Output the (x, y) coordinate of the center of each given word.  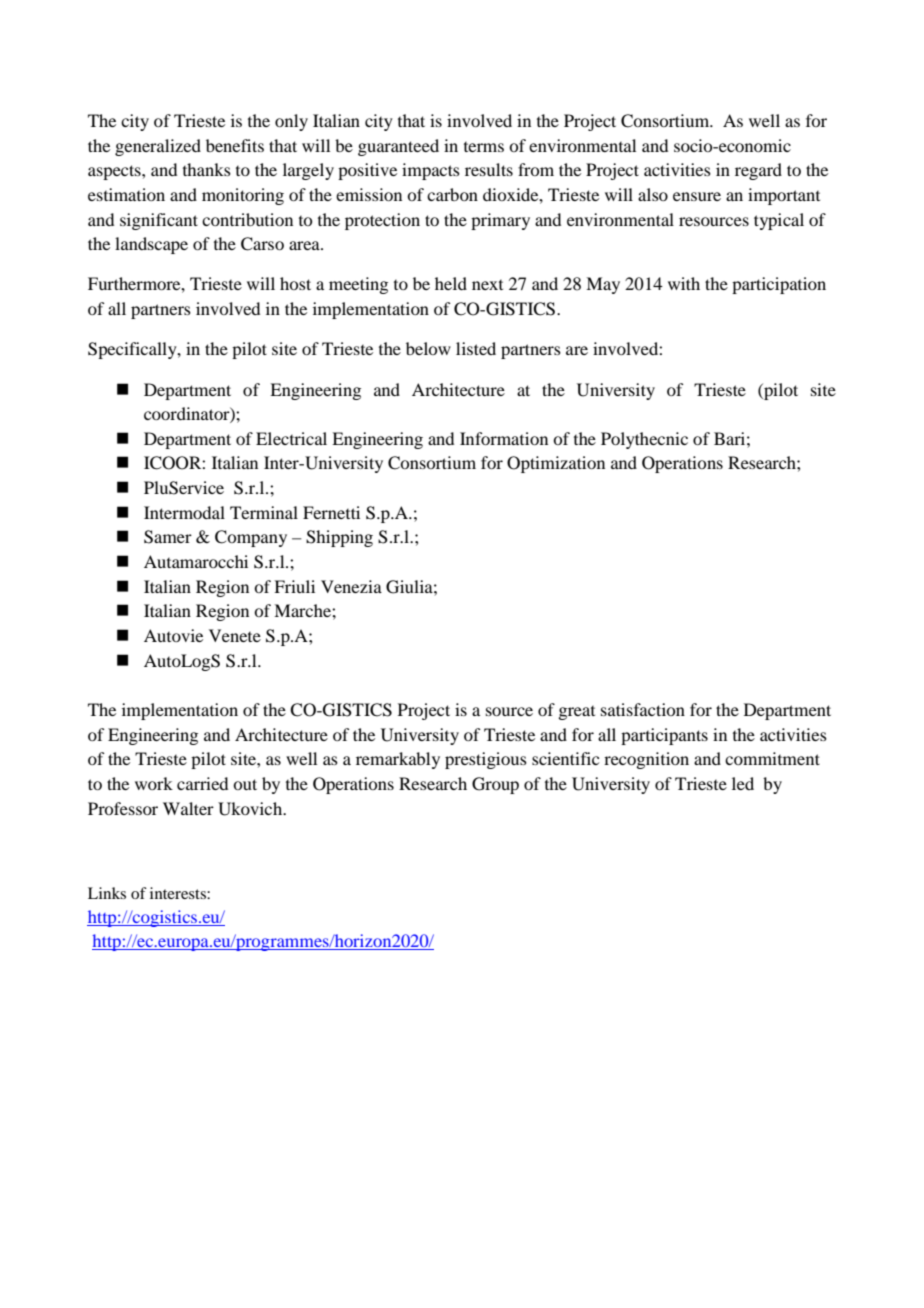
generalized (158, 147)
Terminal (264, 512)
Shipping (339, 538)
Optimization (556, 464)
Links (107, 893)
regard (758, 171)
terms (484, 147)
